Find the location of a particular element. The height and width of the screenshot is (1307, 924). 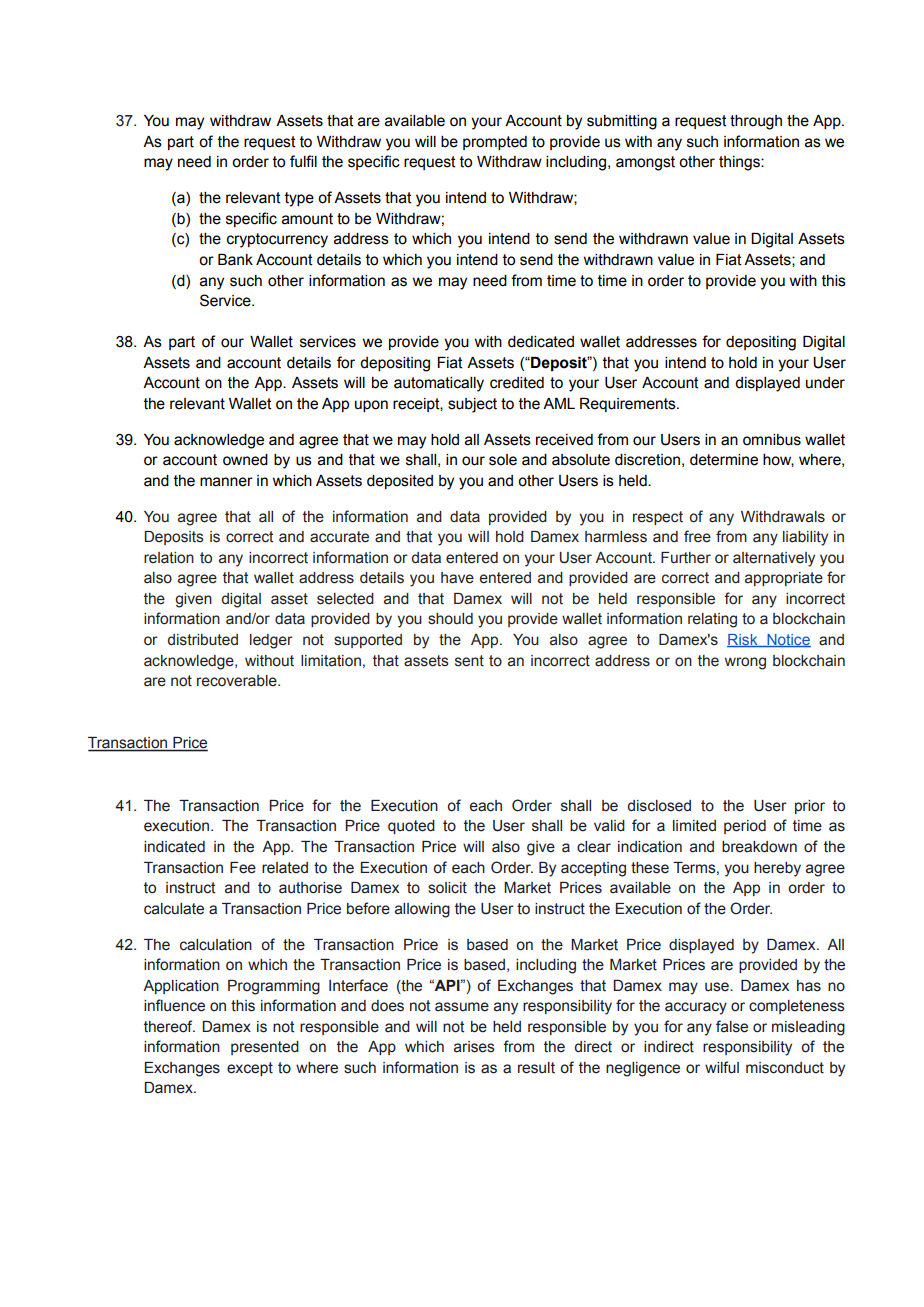

things is located at coordinates (740, 163).
